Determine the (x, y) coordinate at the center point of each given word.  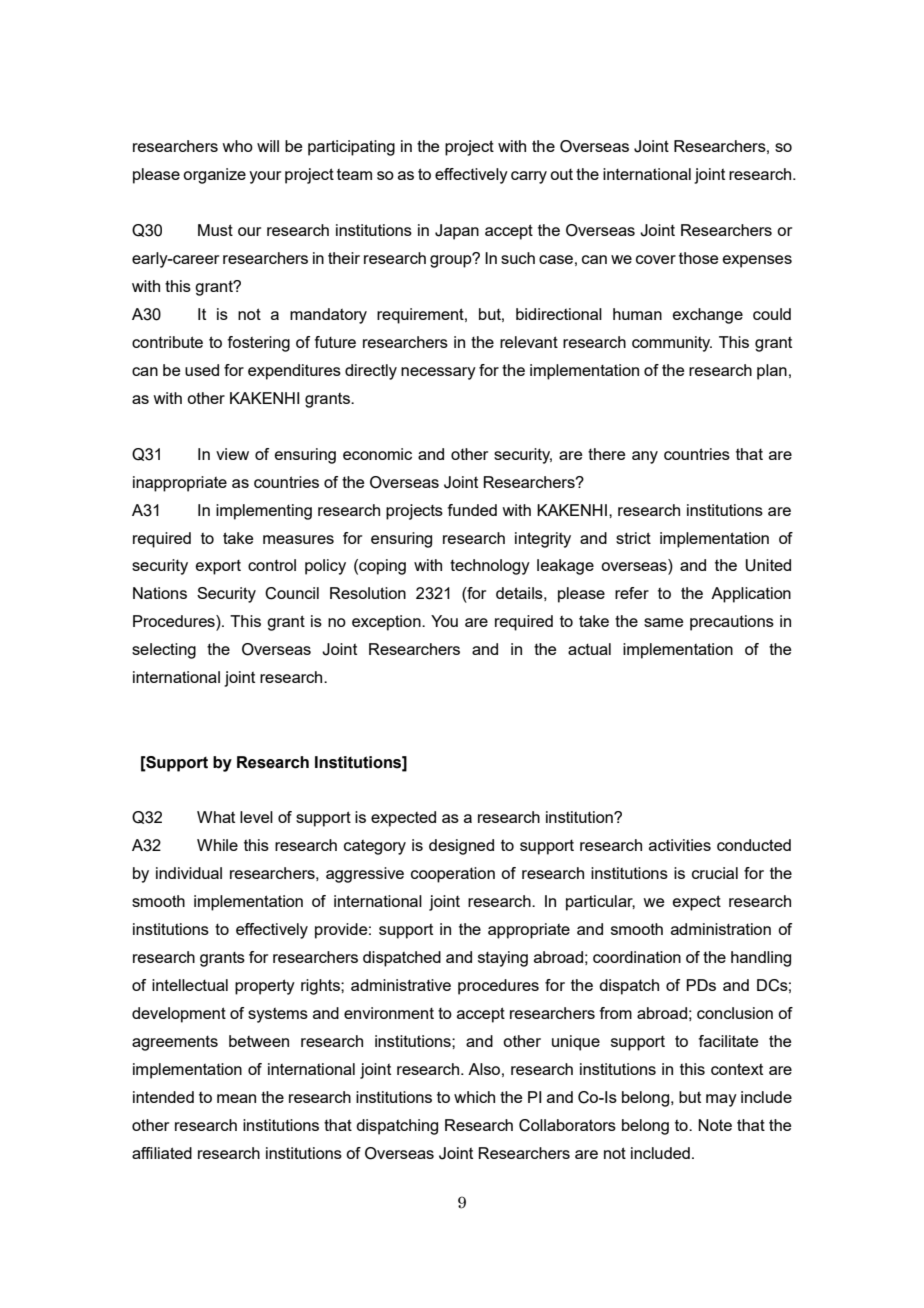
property (265, 987)
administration (721, 929)
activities (680, 845)
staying (503, 959)
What (216, 817)
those (698, 258)
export (218, 567)
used (202, 370)
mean (236, 1098)
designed (461, 847)
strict (633, 538)
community (672, 344)
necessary (438, 373)
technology (490, 567)
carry (529, 177)
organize (214, 176)
